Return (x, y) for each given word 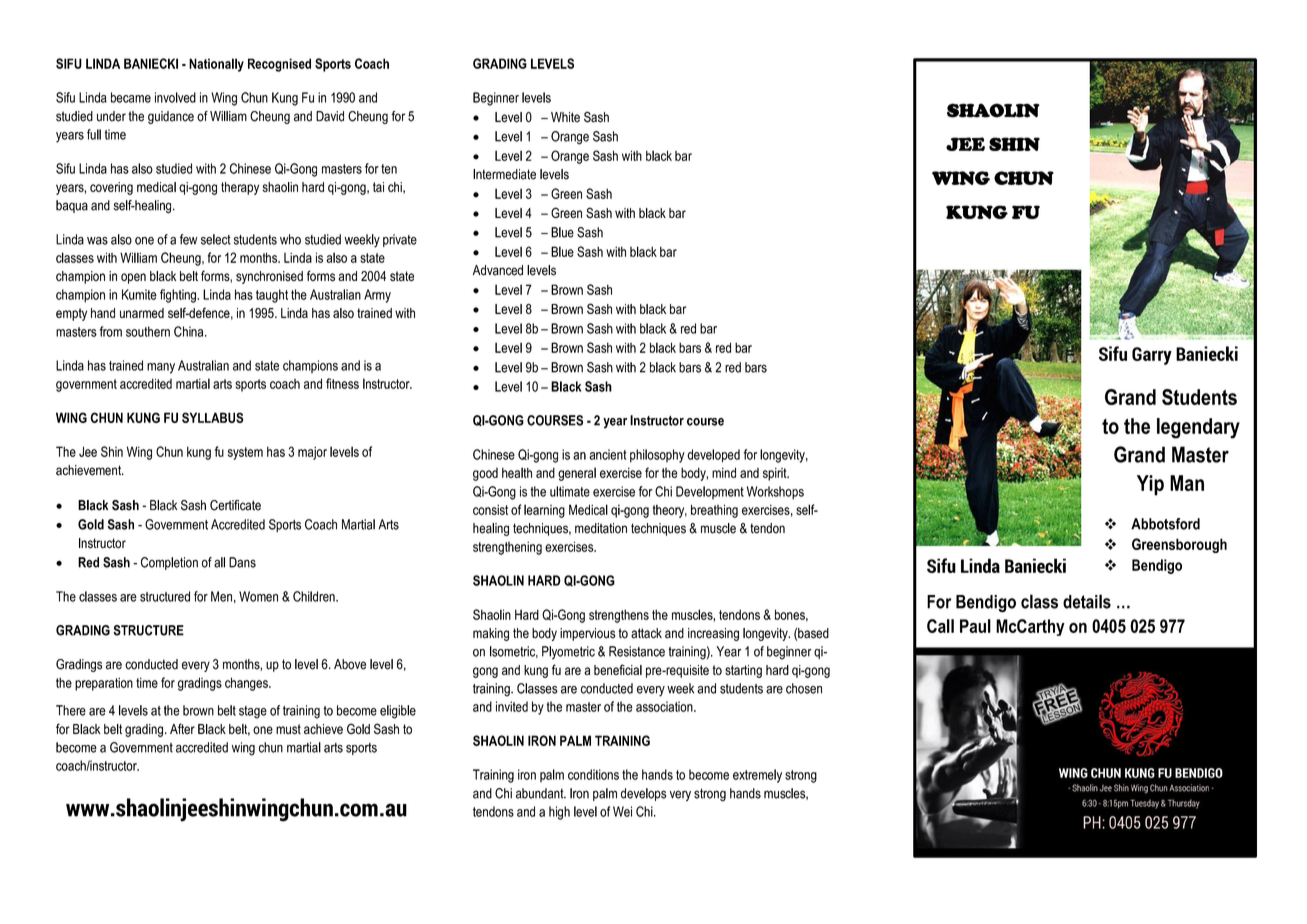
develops (644, 794)
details (1087, 601)
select (216, 239)
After (182, 728)
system (245, 453)
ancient (608, 454)
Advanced (498, 270)
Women (258, 596)
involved (175, 97)
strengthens (619, 616)
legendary (1198, 428)
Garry (1152, 356)
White (565, 117)
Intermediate (504, 174)
